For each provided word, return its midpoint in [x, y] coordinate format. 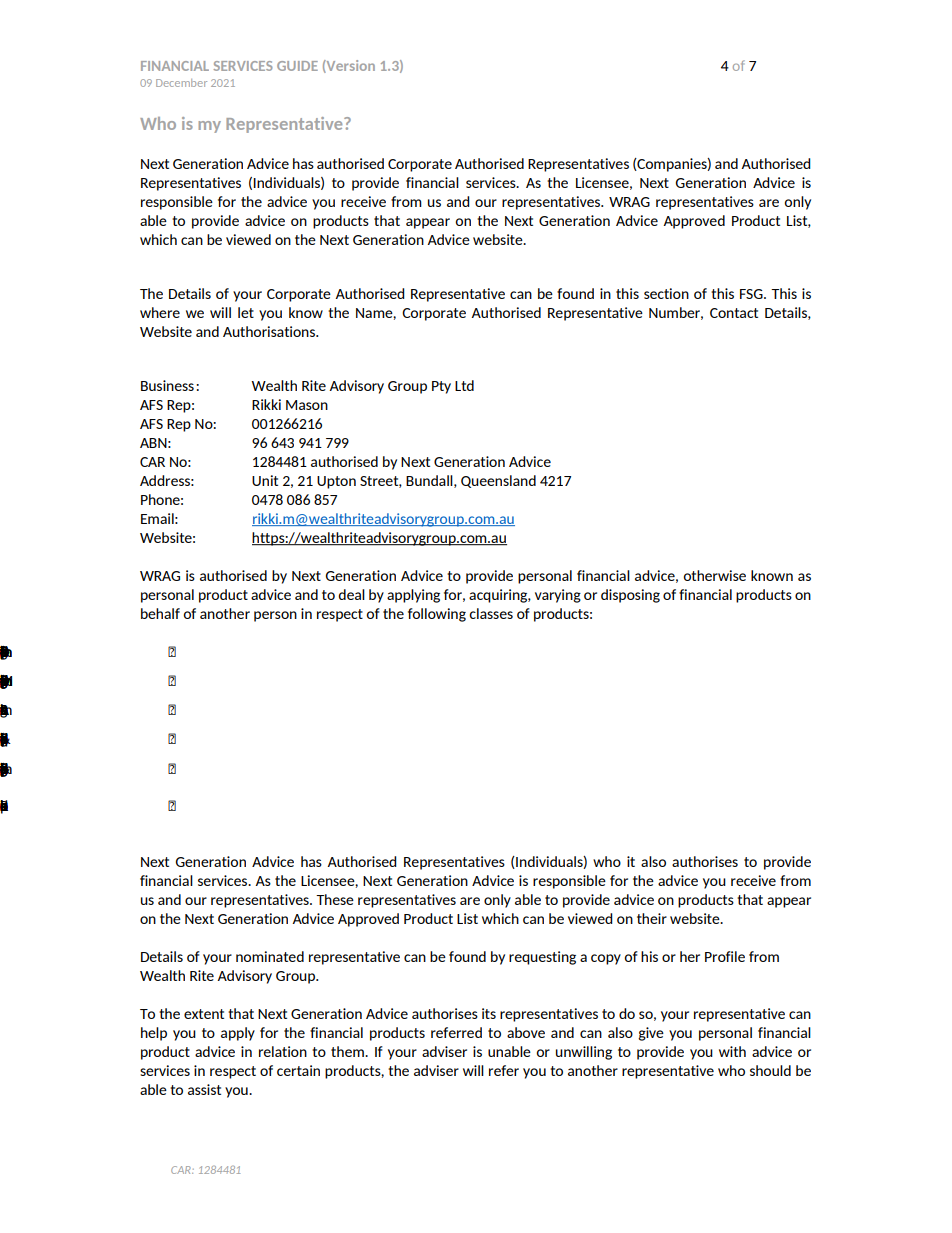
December [181, 83]
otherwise [714, 575]
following [437, 615]
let [246, 312]
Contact [734, 313]
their [652, 918]
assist [204, 1089]
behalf [160, 613]
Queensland [498, 481]
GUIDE [297, 66]
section [666, 293]
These [335, 899]
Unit [265, 480]
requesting [542, 958]
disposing [630, 596]
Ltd [464, 385]
